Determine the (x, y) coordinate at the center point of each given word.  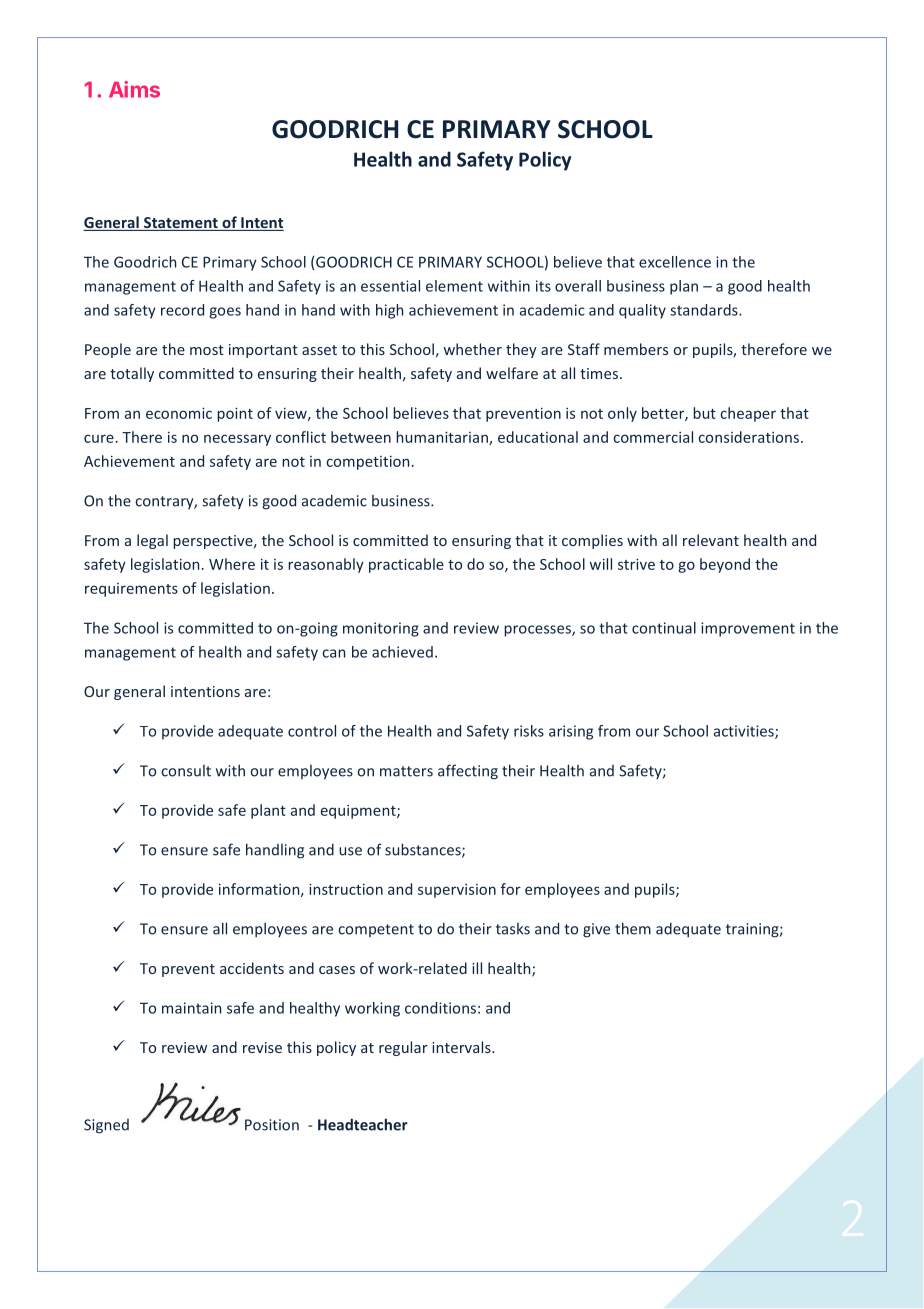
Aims (134, 89)
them (633, 928)
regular (403, 1048)
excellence (675, 262)
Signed (106, 1126)
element (454, 286)
